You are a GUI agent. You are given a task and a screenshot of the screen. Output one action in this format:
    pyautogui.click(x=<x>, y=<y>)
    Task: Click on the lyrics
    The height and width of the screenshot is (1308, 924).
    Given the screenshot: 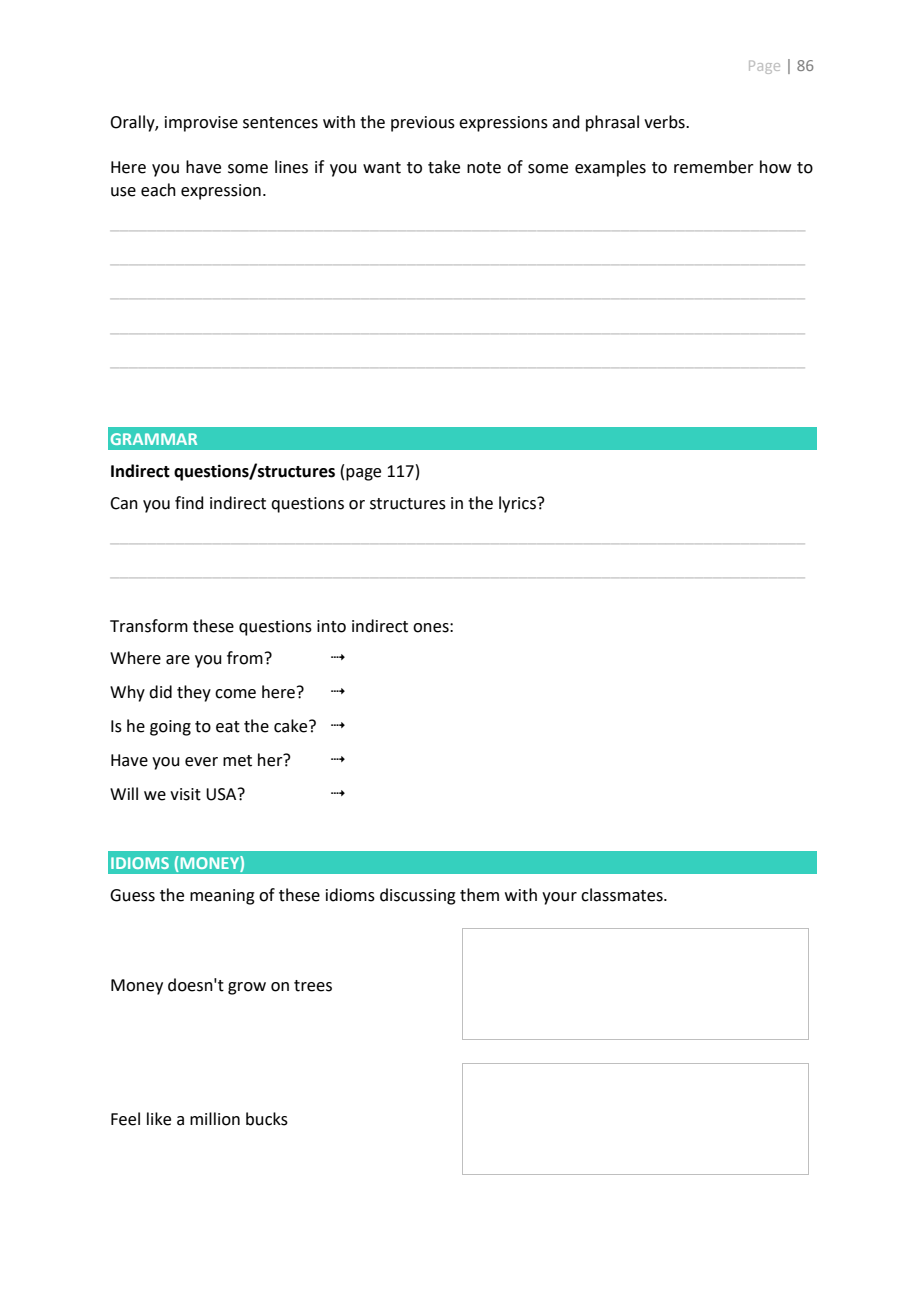 What is the action you would take?
    pyautogui.click(x=518, y=504)
